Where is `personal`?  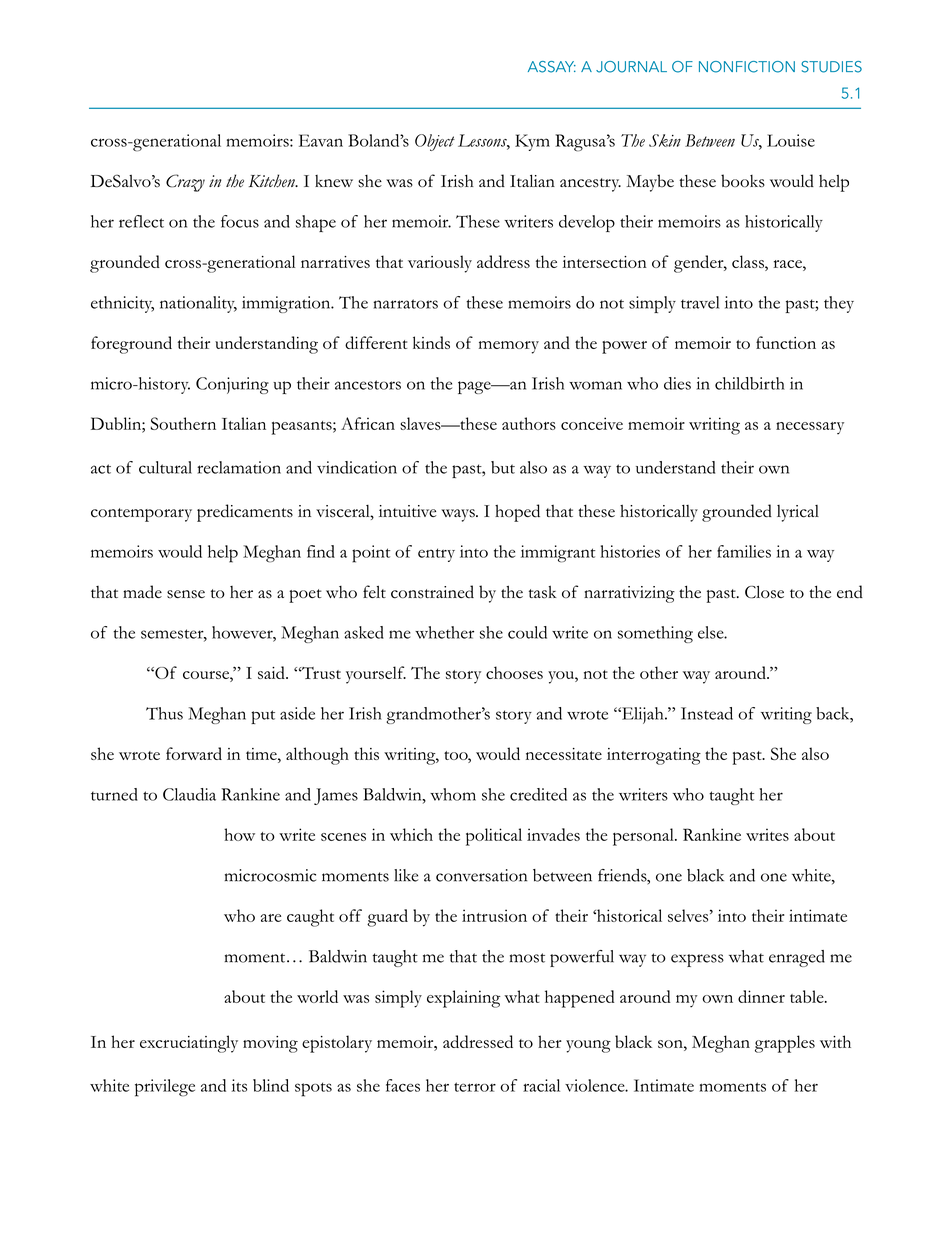 personal is located at coordinates (644, 837).
